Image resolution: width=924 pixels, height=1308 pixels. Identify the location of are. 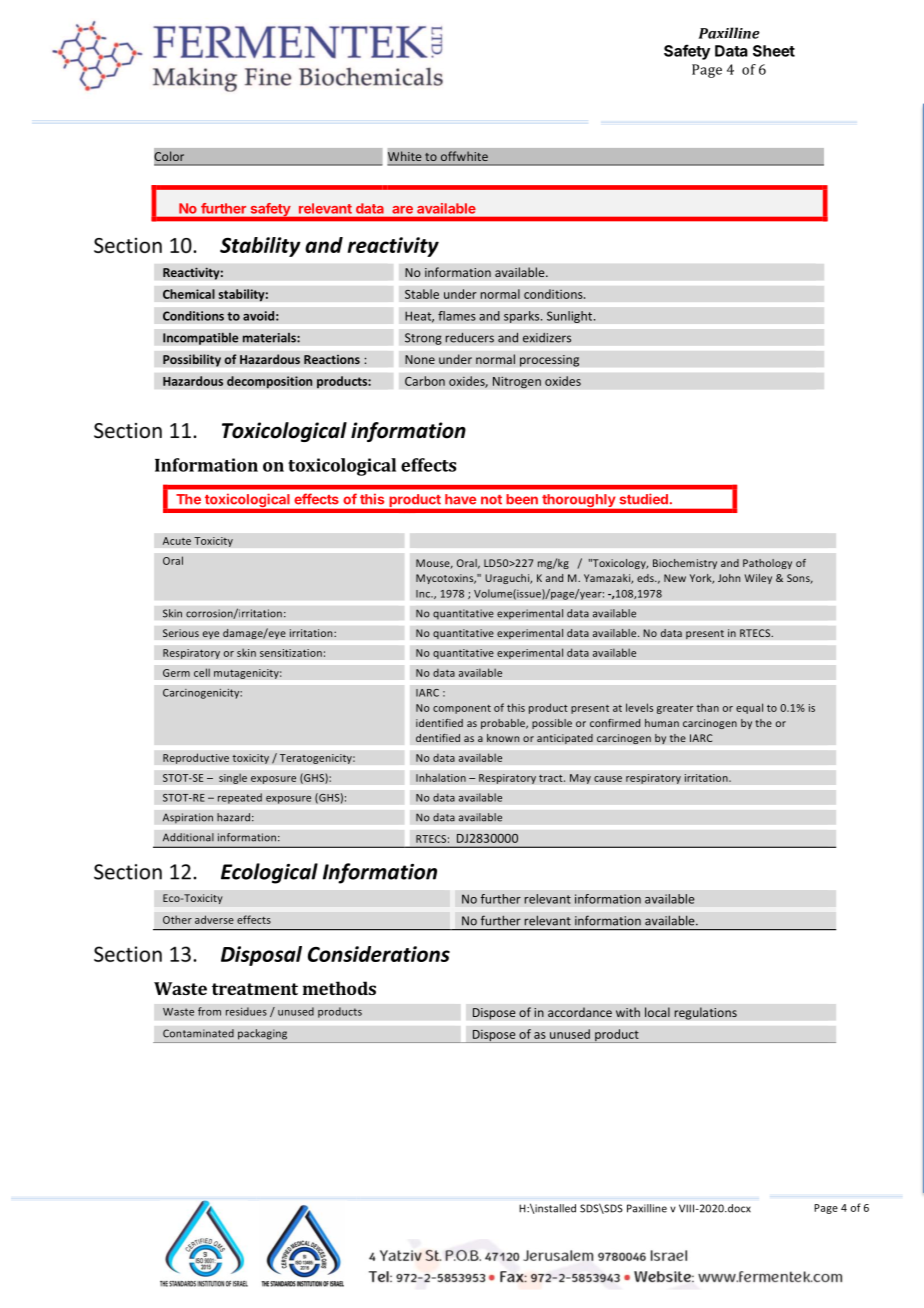
(402, 210).
